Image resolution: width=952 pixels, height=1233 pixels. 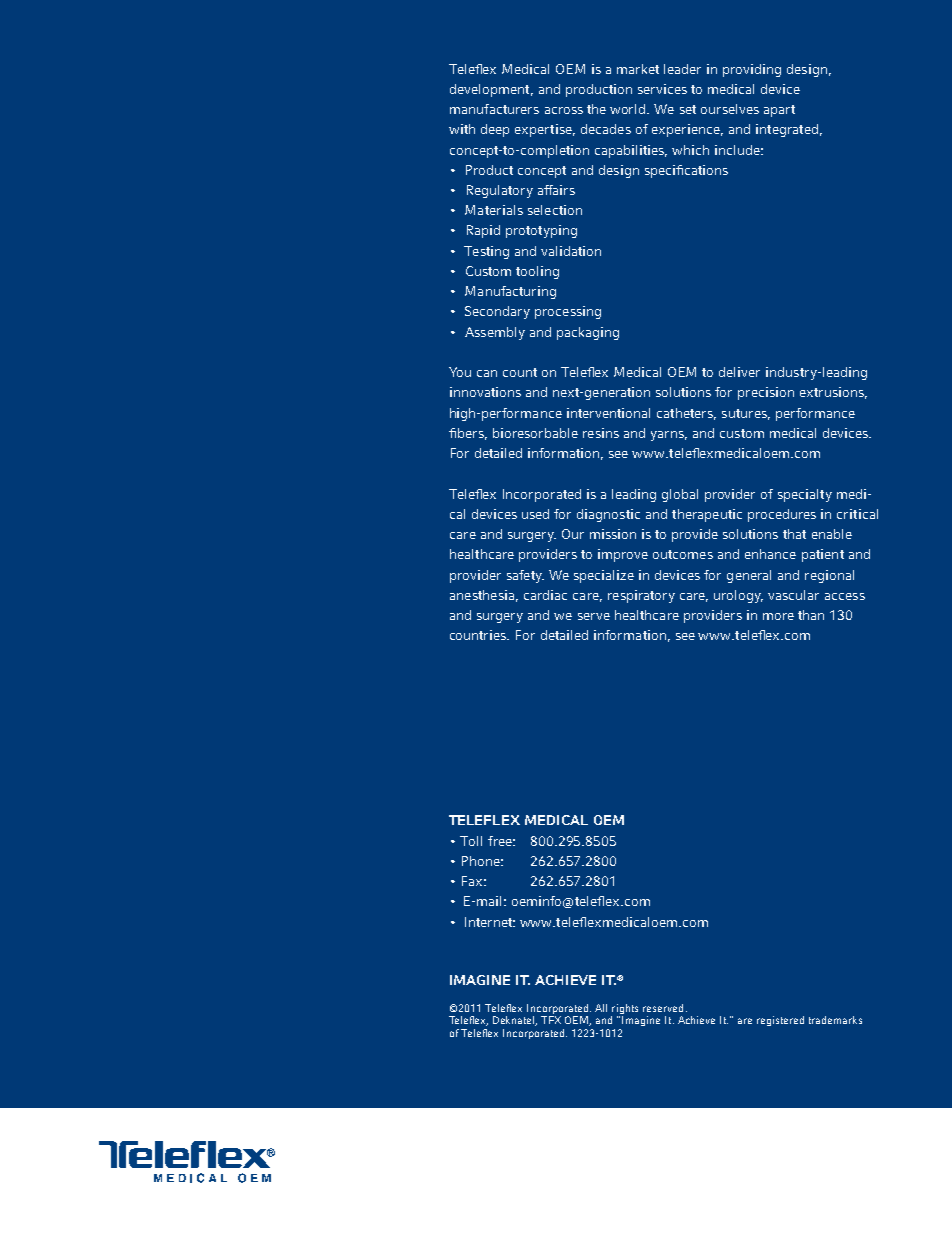 I want to click on All, so click(x=601, y=1008).
